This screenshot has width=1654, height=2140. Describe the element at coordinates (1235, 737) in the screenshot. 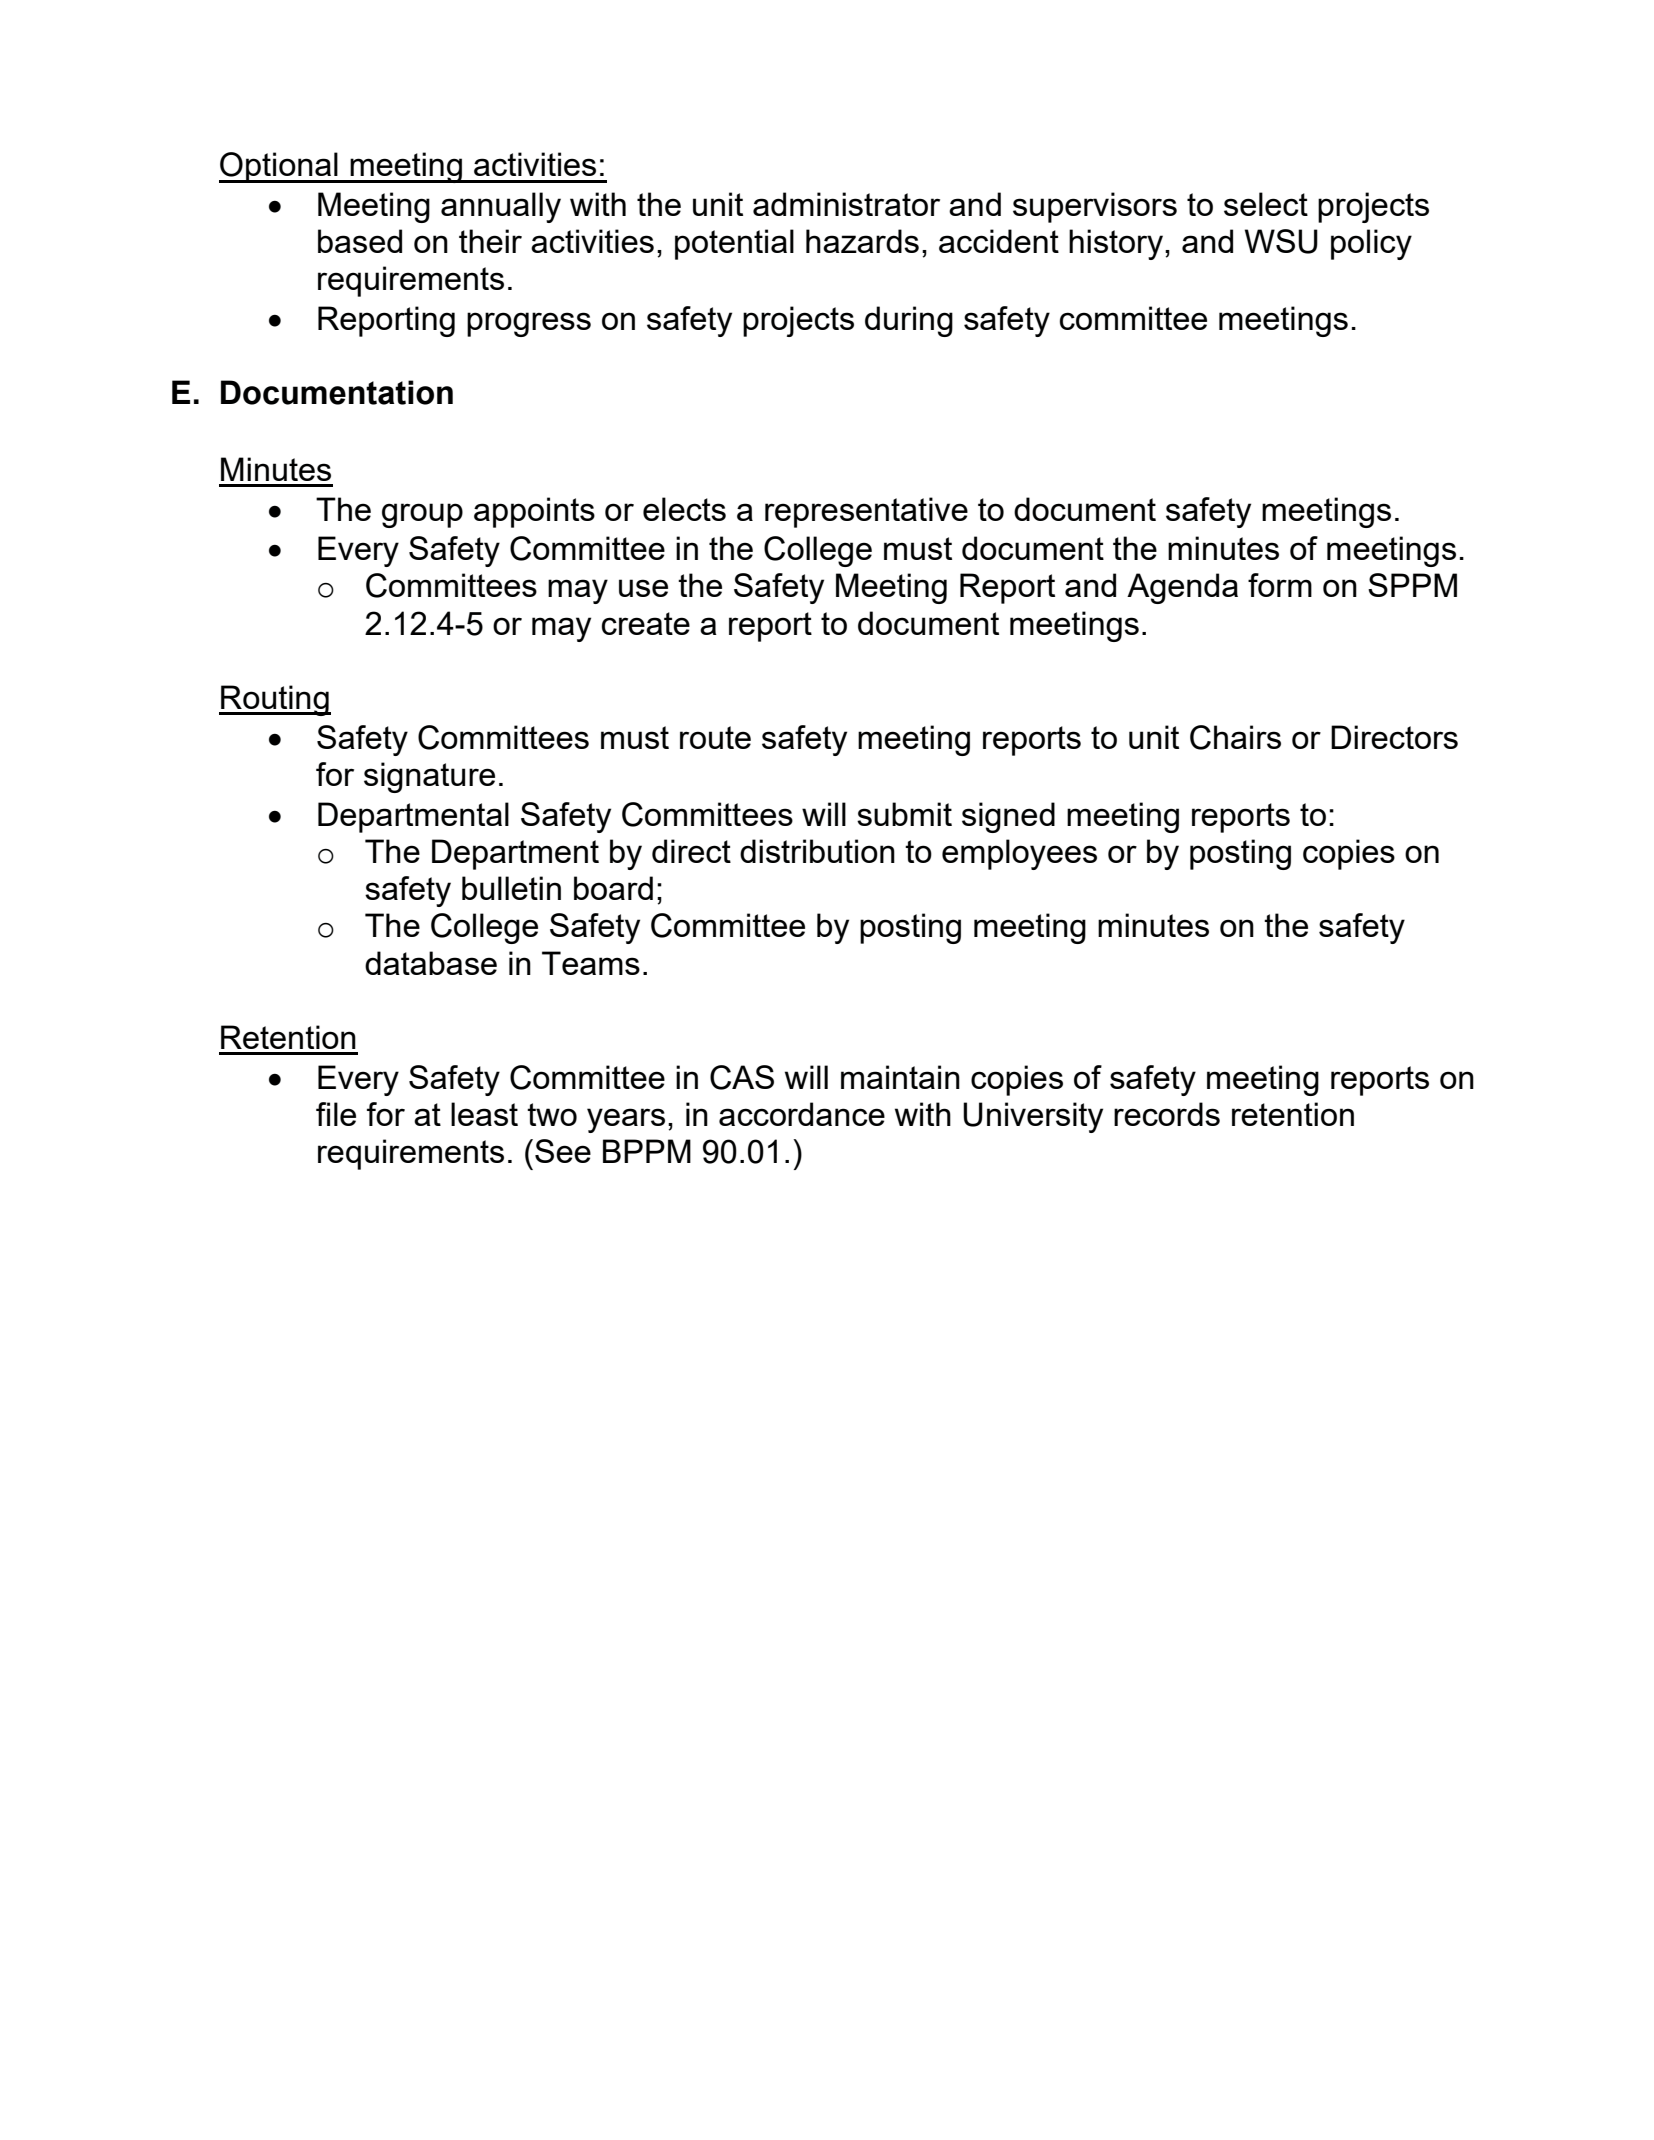

I see `Chairs` at that location.
